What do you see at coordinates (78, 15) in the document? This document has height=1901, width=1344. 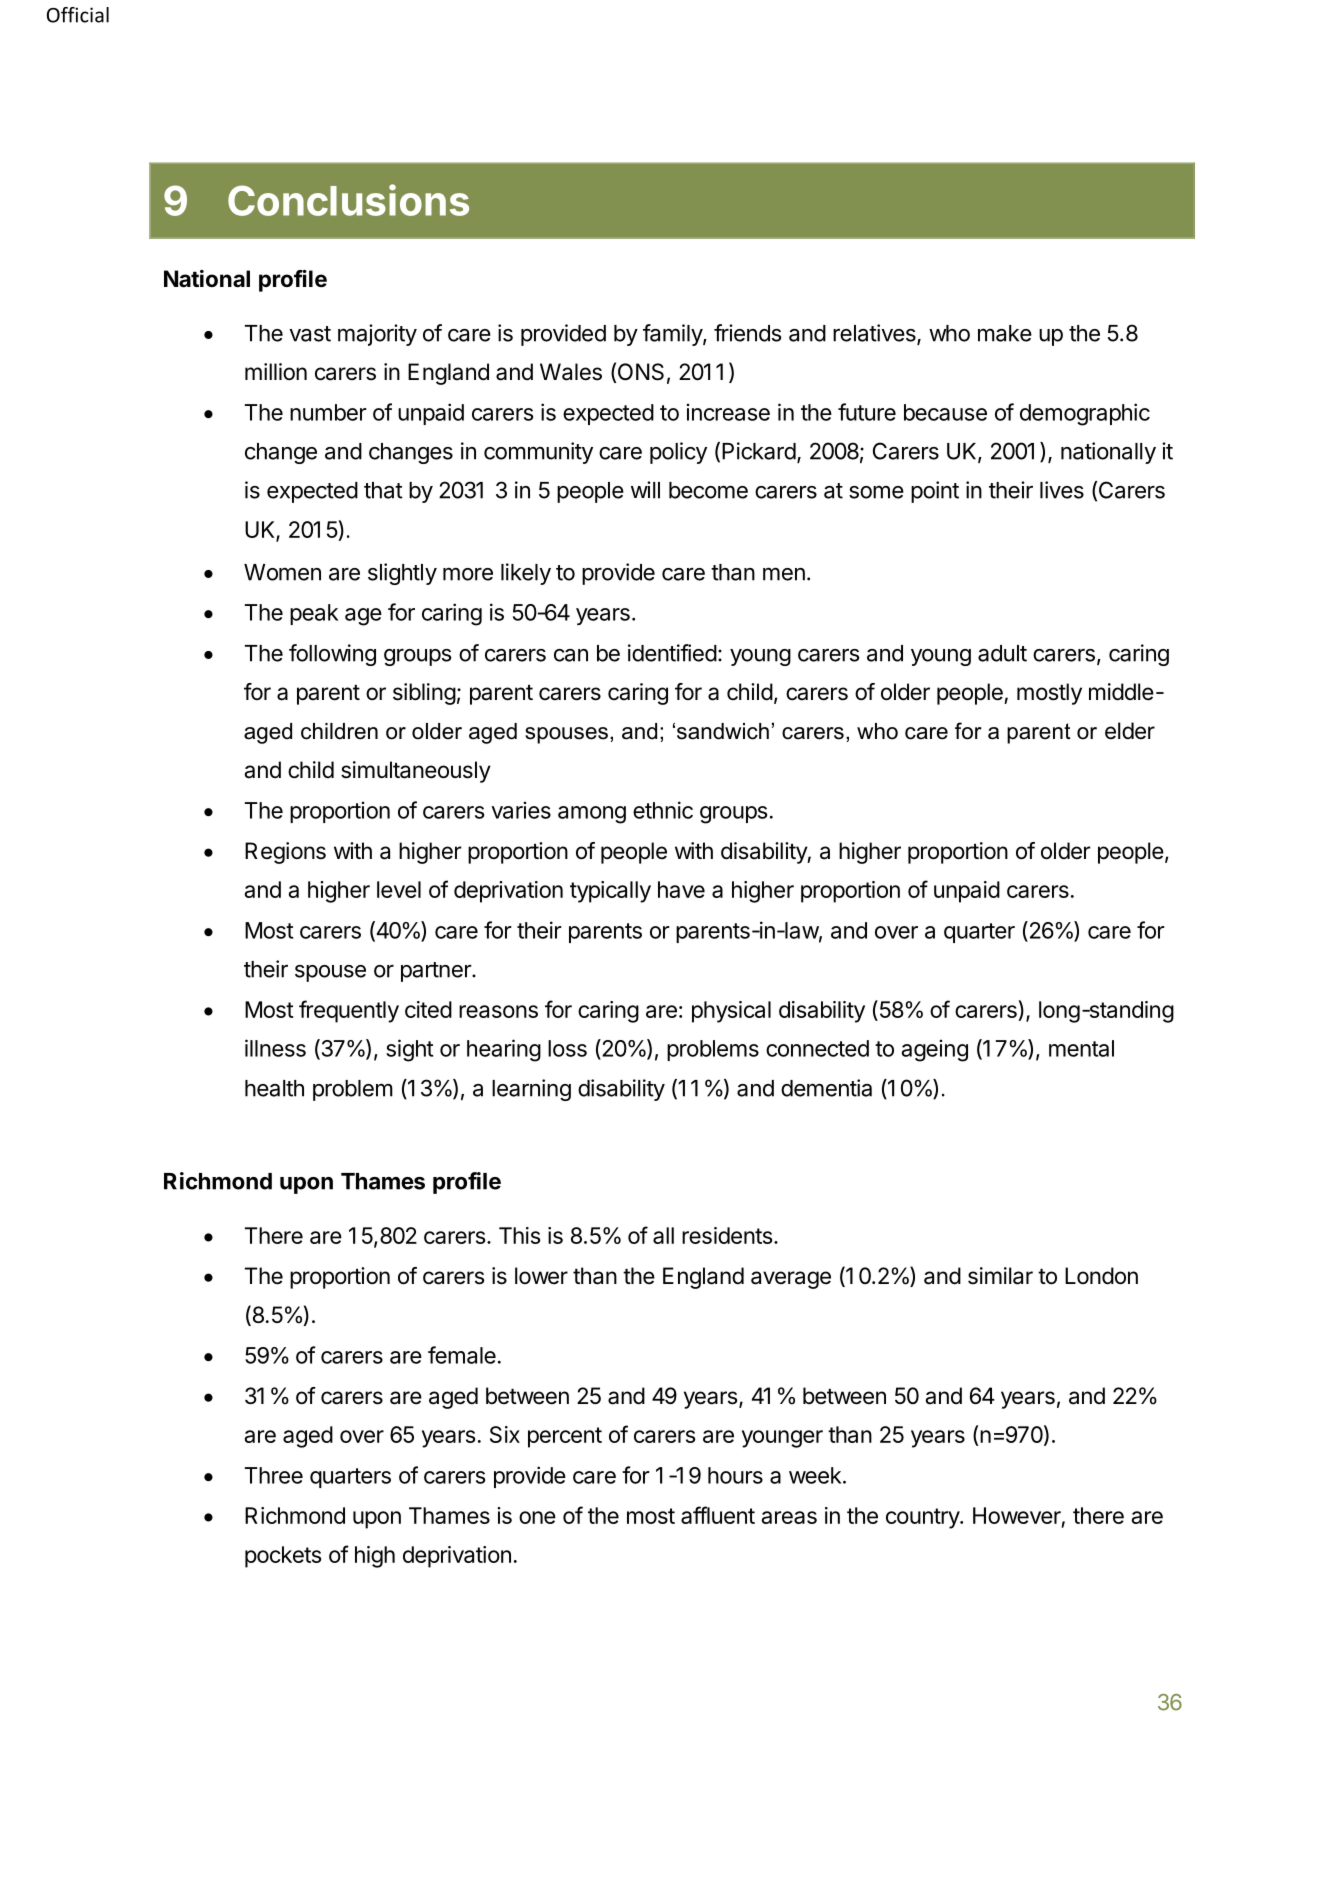 I see `Official` at bounding box center [78, 15].
